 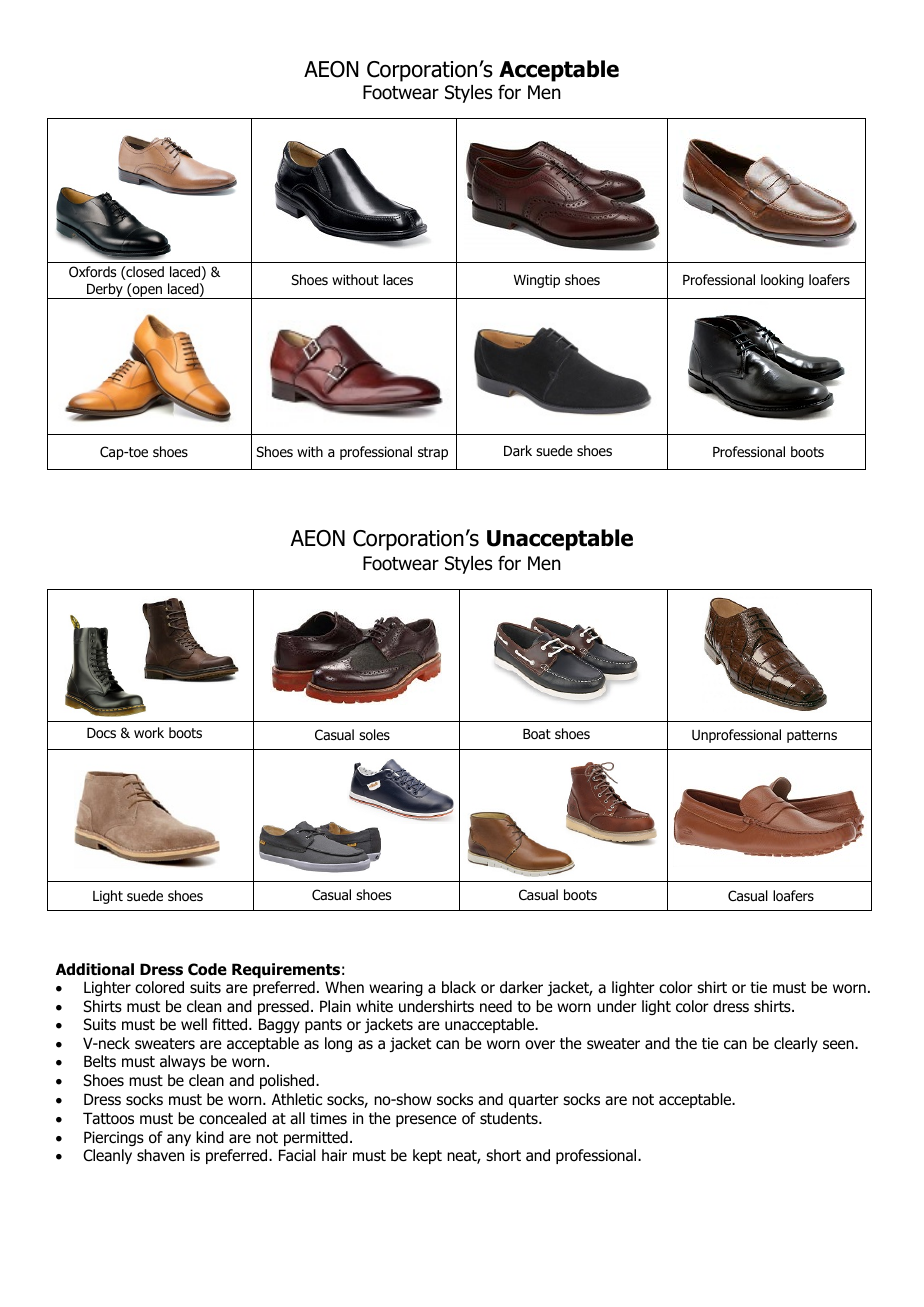 I want to click on laces, so click(x=398, y=279).
